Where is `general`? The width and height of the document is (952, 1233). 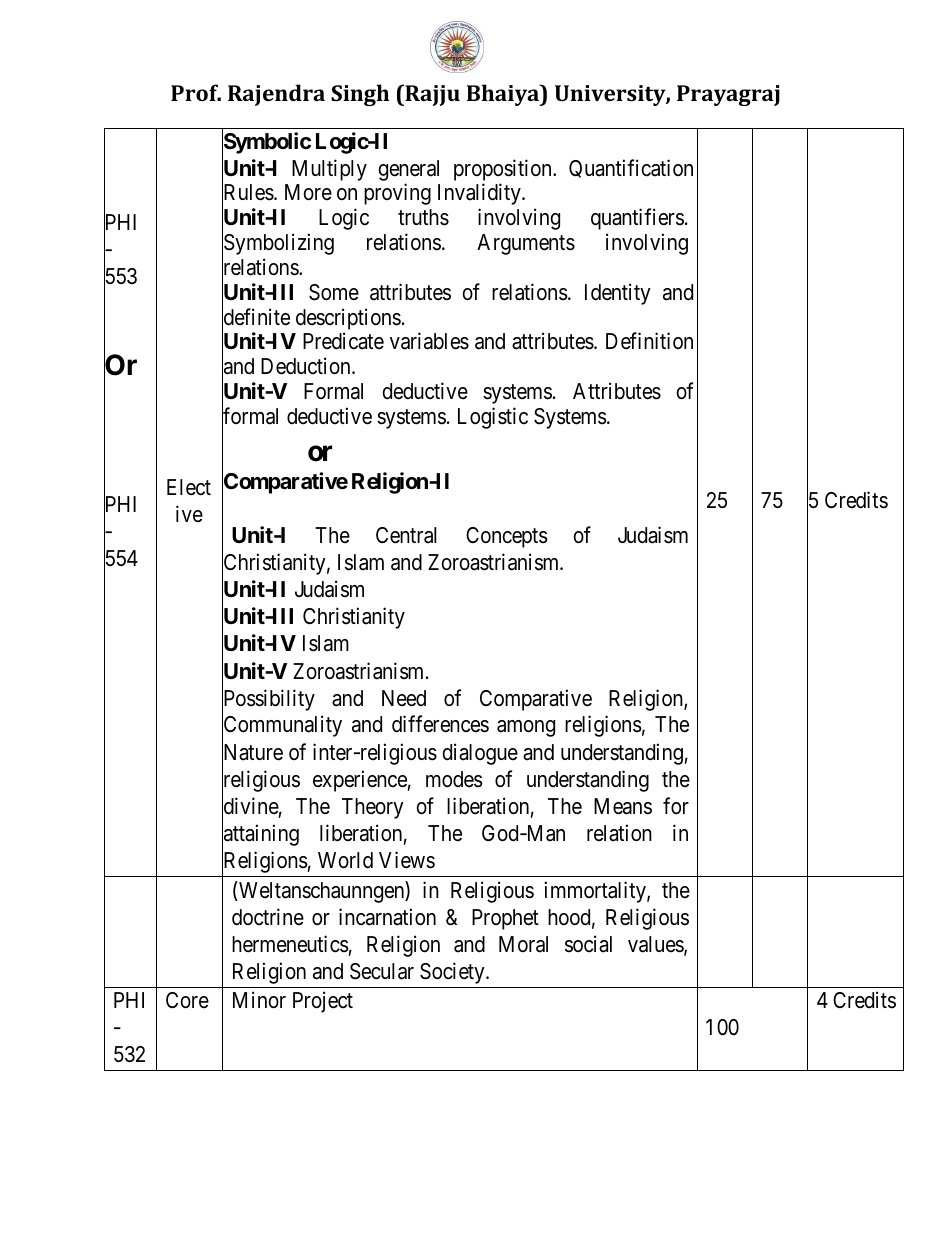
general is located at coordinates (409, 170).
